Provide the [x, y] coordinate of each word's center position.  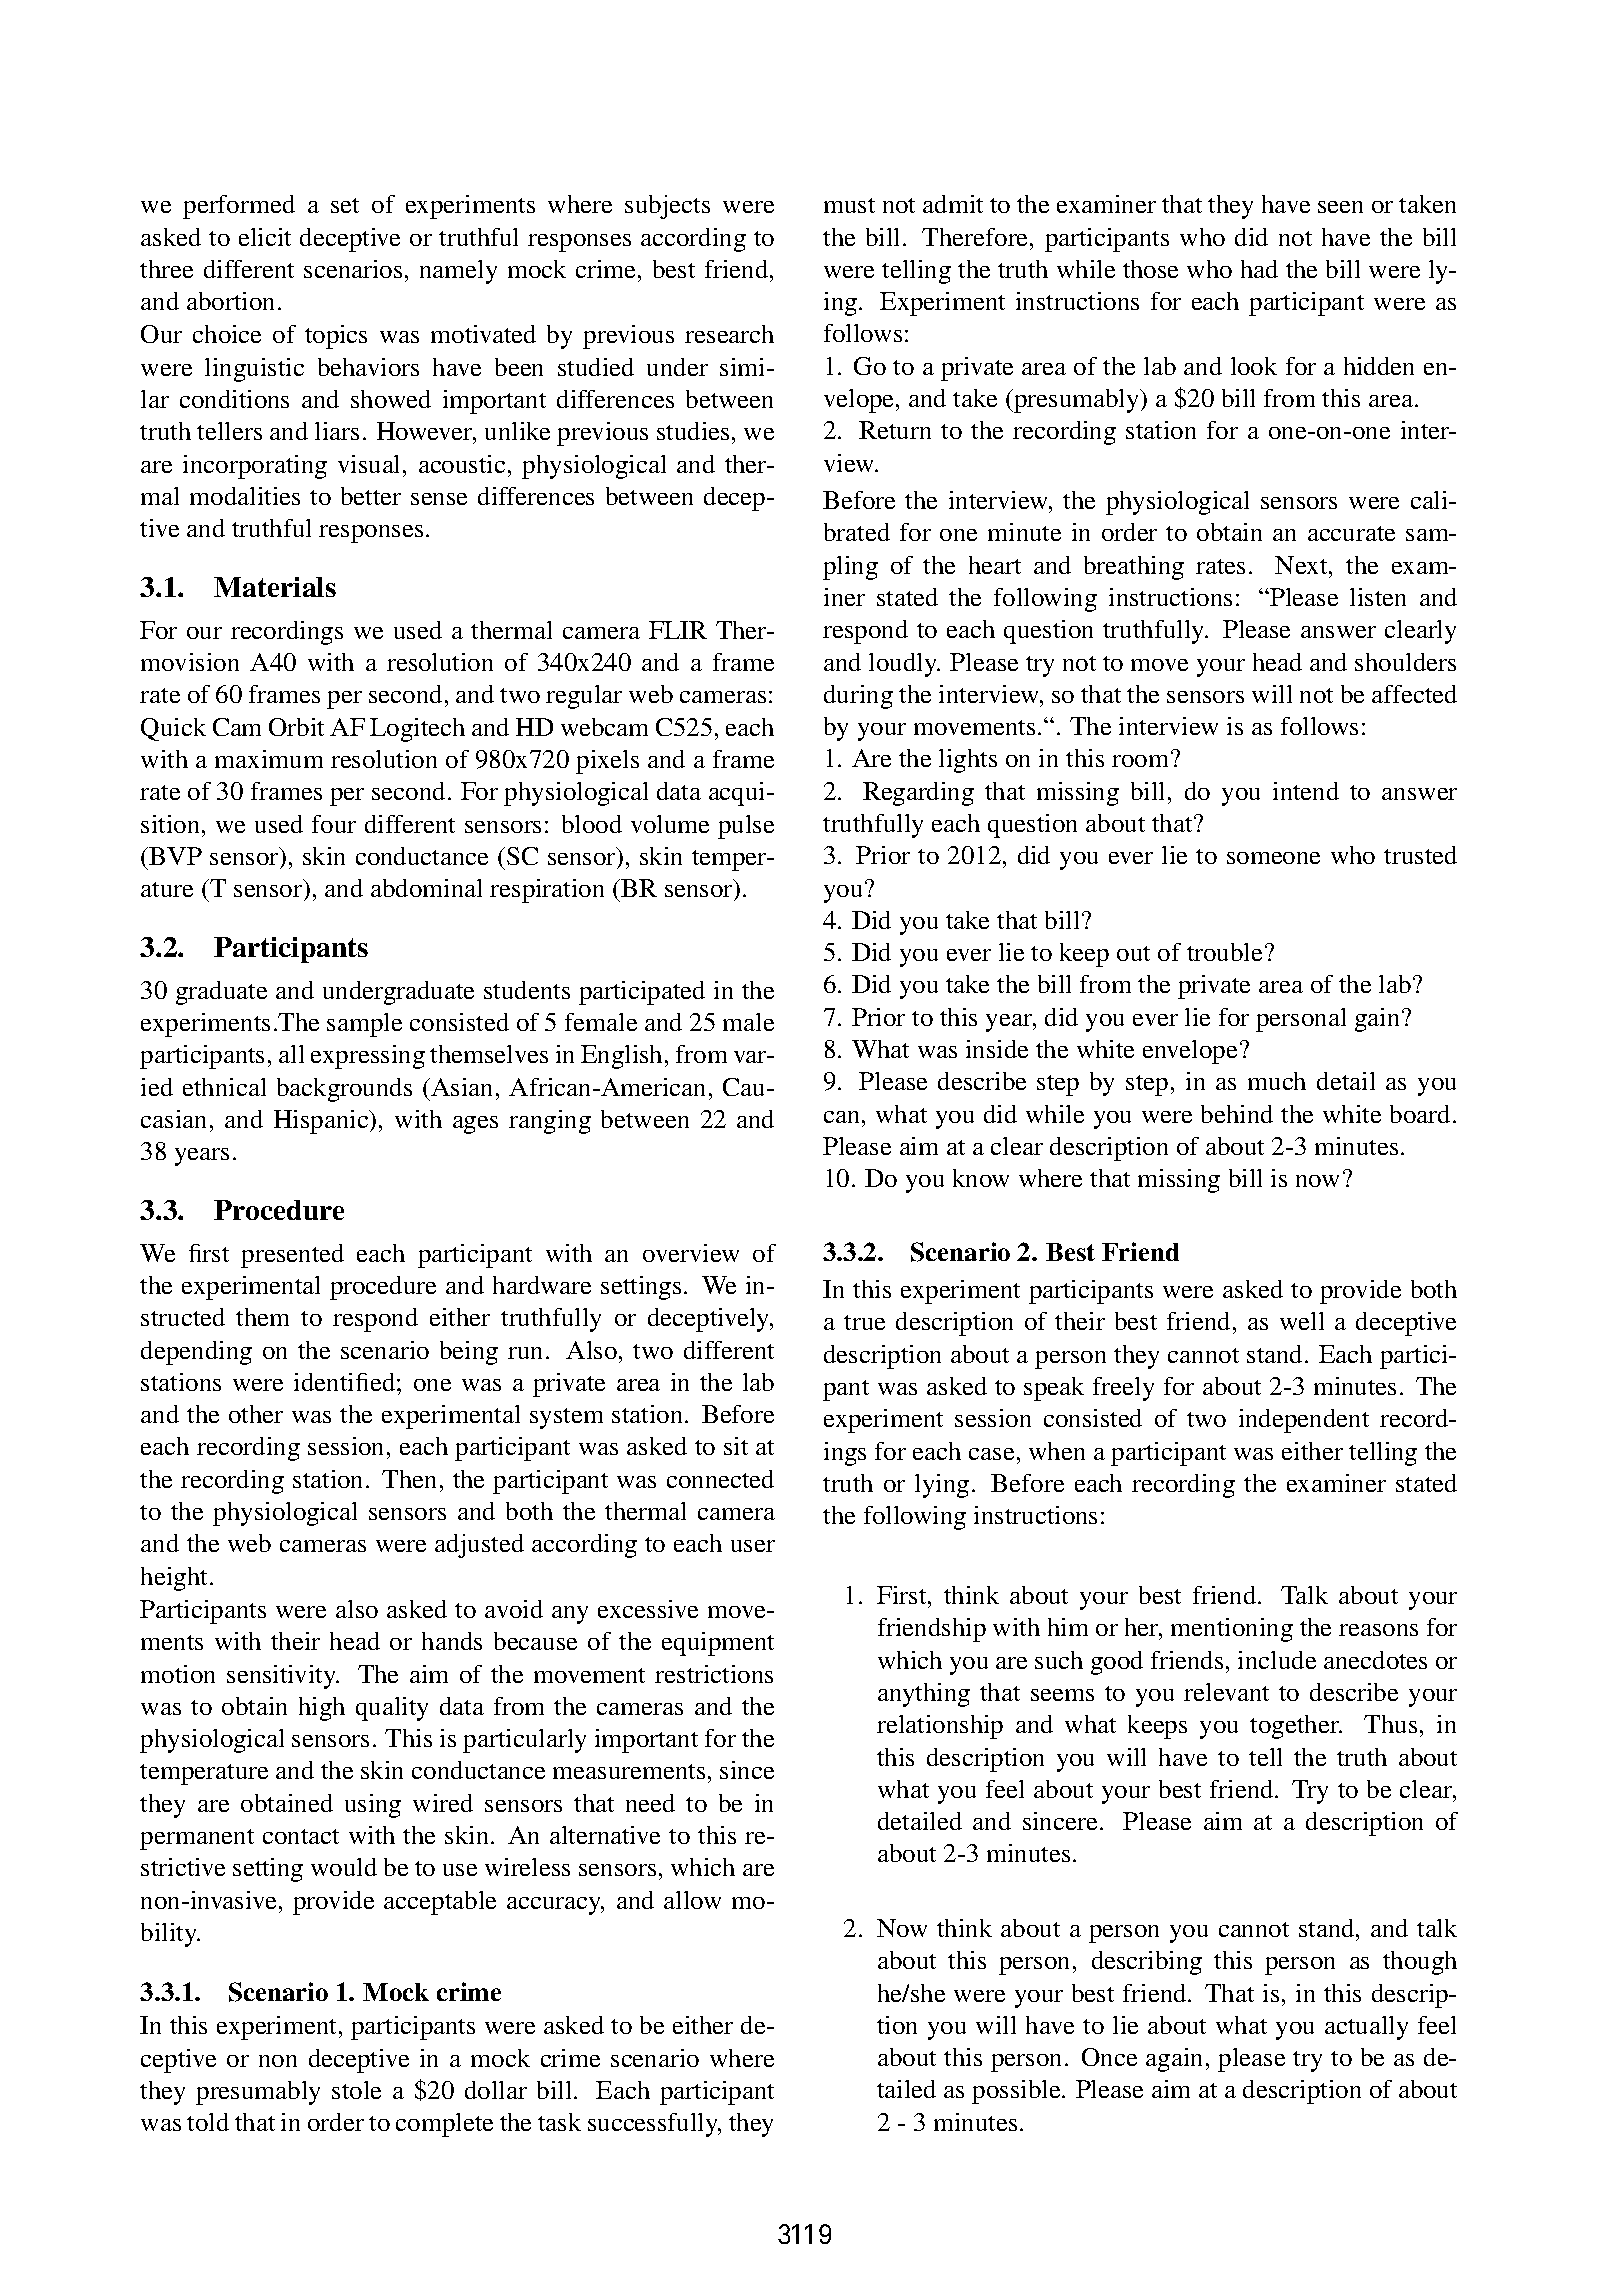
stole [356, 2090]
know [981, 1178]
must [849, 205]
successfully [654, 2125]
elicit [265, 237]
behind [1237, 1114]
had [1259, 269]
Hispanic [322, 1122]
